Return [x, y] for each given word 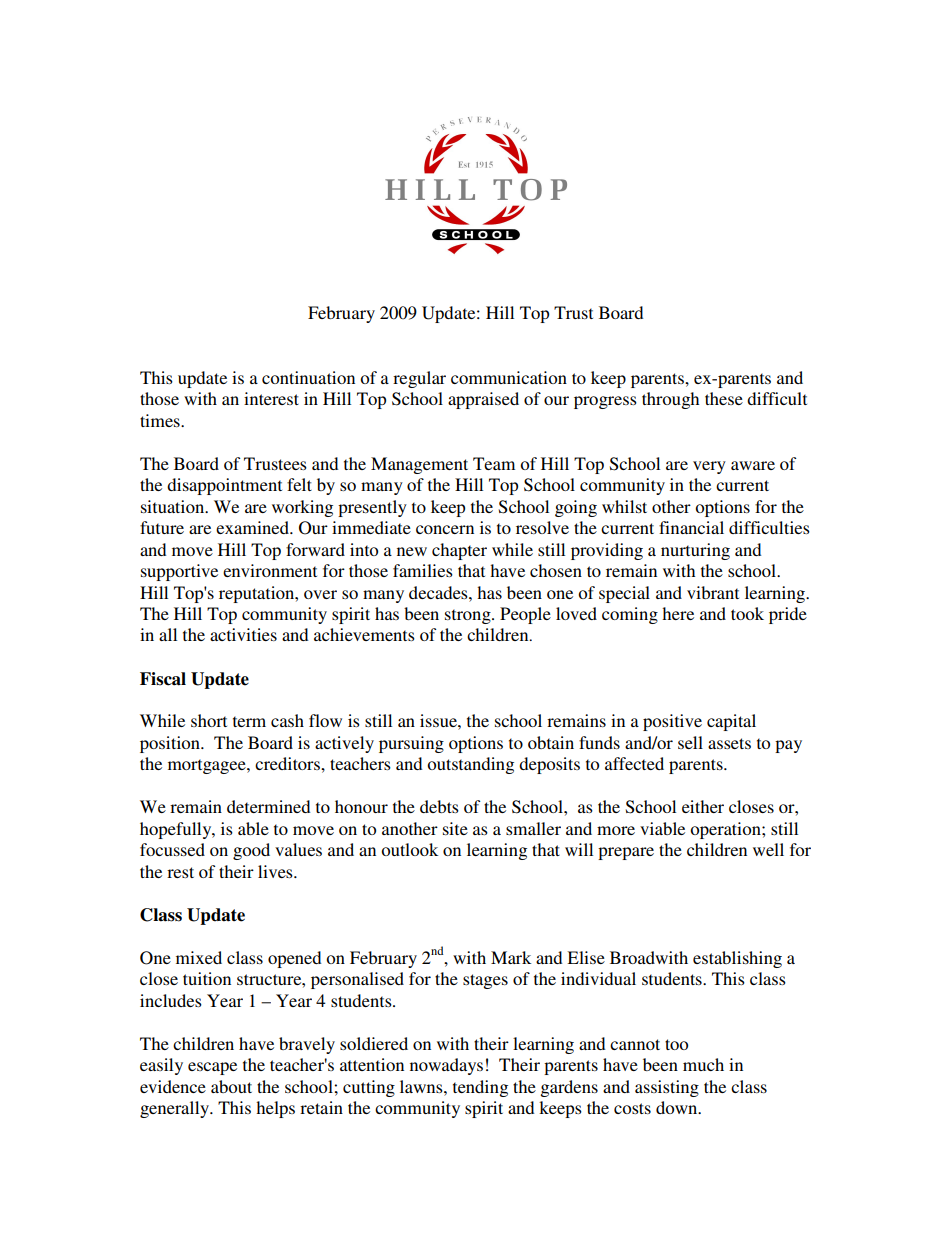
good [251, 851]
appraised [483, 400]
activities [243, 634]
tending [480, 1088]
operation [726, 830]
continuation [308, 377]
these [724, 398]
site [455, 828]
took [747, 613]
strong [469, 616]
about [231, 1086]
